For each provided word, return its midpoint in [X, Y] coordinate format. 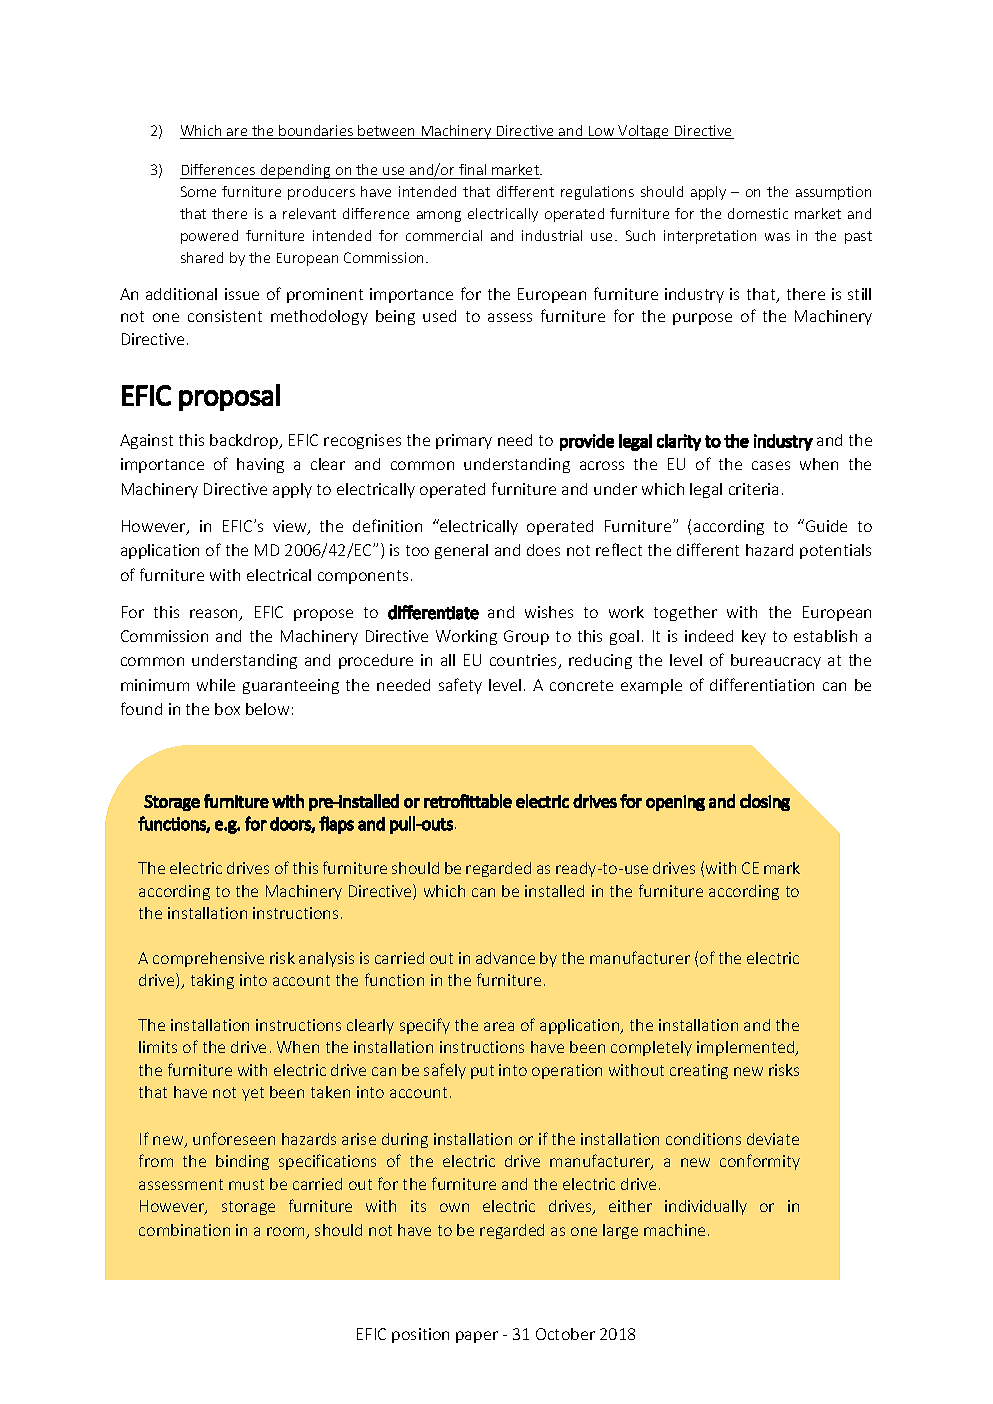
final [472, 169]
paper [477, 1337]
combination [184, 1230]
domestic [758, 213]
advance [505, 958]
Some [198, 191]
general [461, 551]
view [291, 527]
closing [765, 802]
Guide [825, 525]
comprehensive [208, 959]
